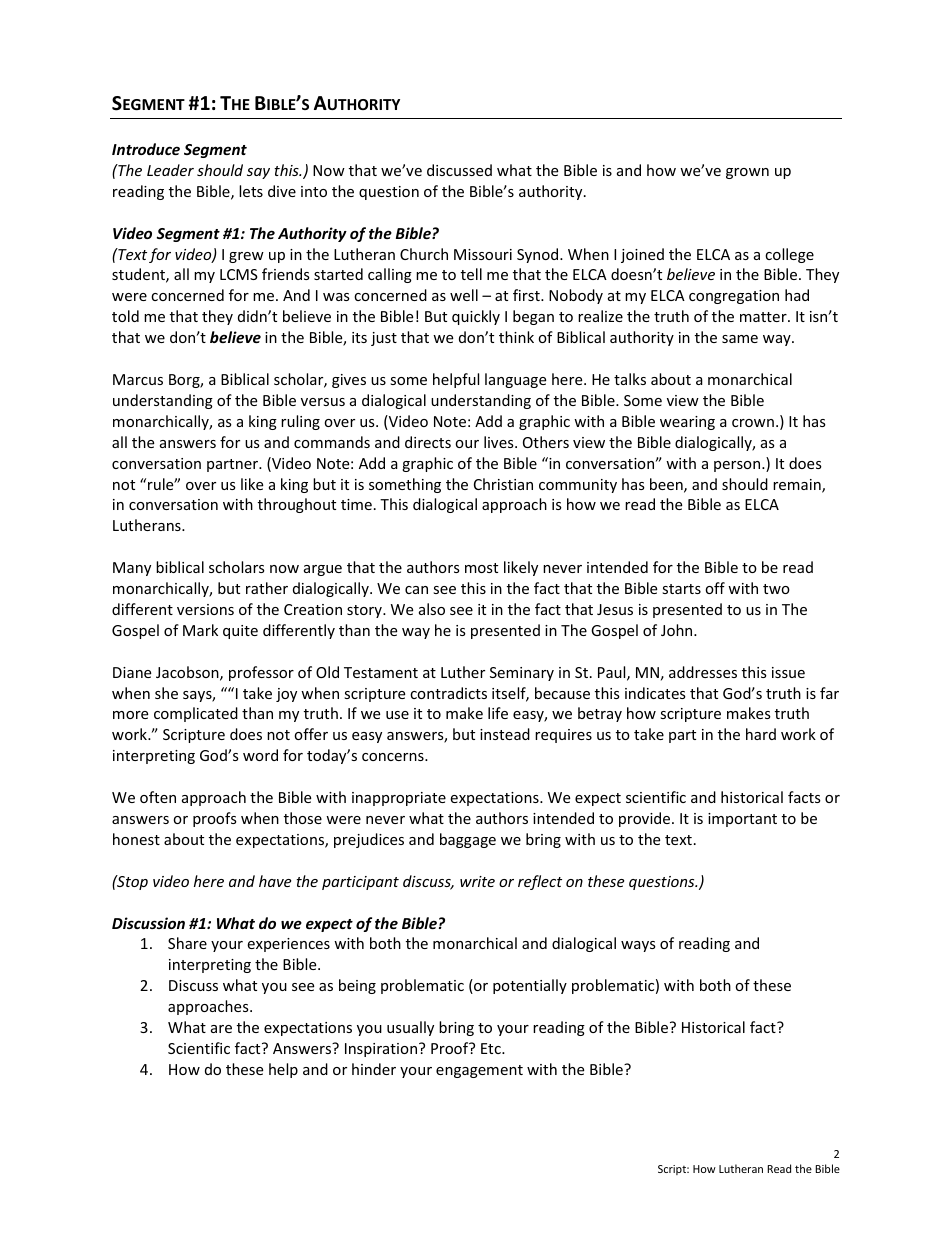  I want to click on Marcus, so click(138, 379).
